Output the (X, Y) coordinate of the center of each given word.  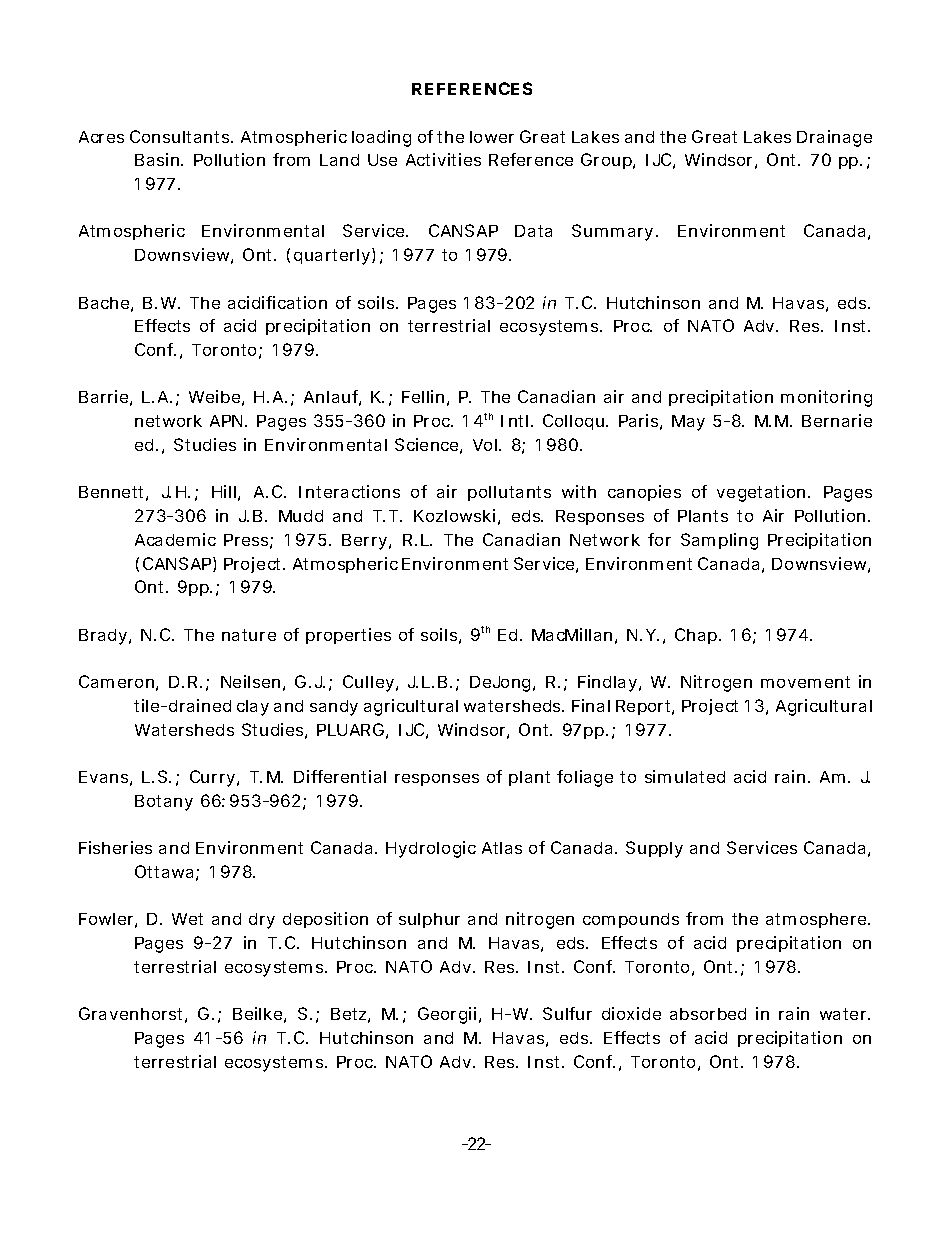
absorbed (708, 1014)
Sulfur (567, 1013)
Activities (443, 159)
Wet (187, 919)
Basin (157, 159)
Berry (366, 542)
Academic (175, 539)
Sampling (719, 541)
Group (607, 161)
